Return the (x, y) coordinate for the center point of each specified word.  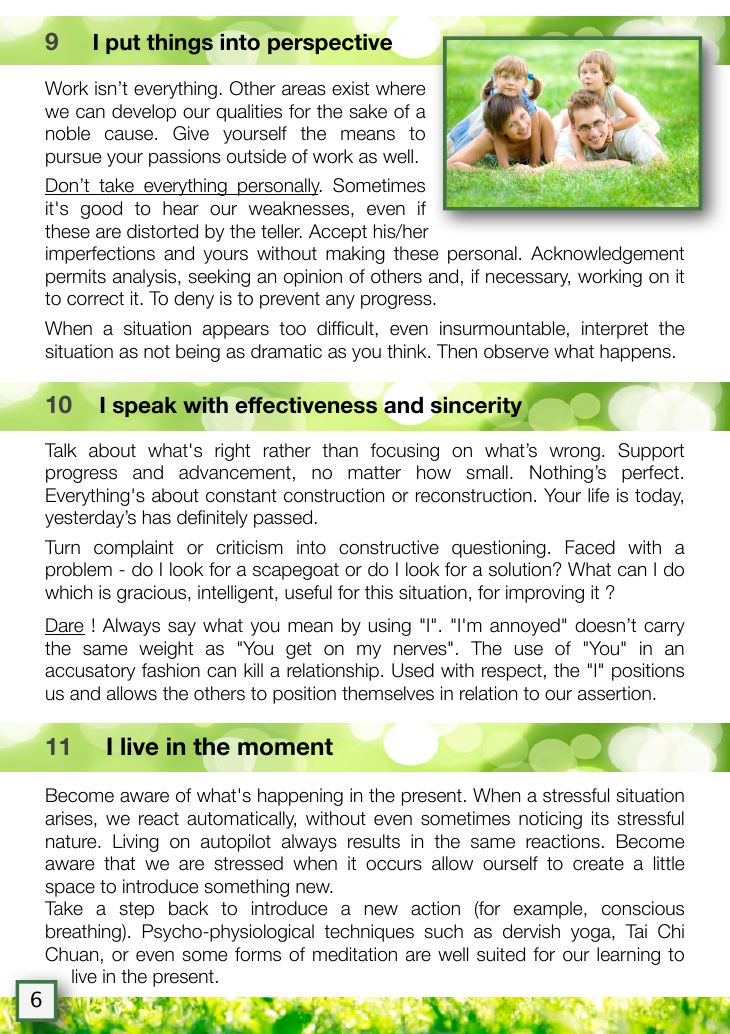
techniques (369, 933)
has (157, 517)
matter (374, 473)
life (598, 495)
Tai (636, 931)
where (400, 88)
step (136, 910)
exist (350, 88)
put (123, 44)
